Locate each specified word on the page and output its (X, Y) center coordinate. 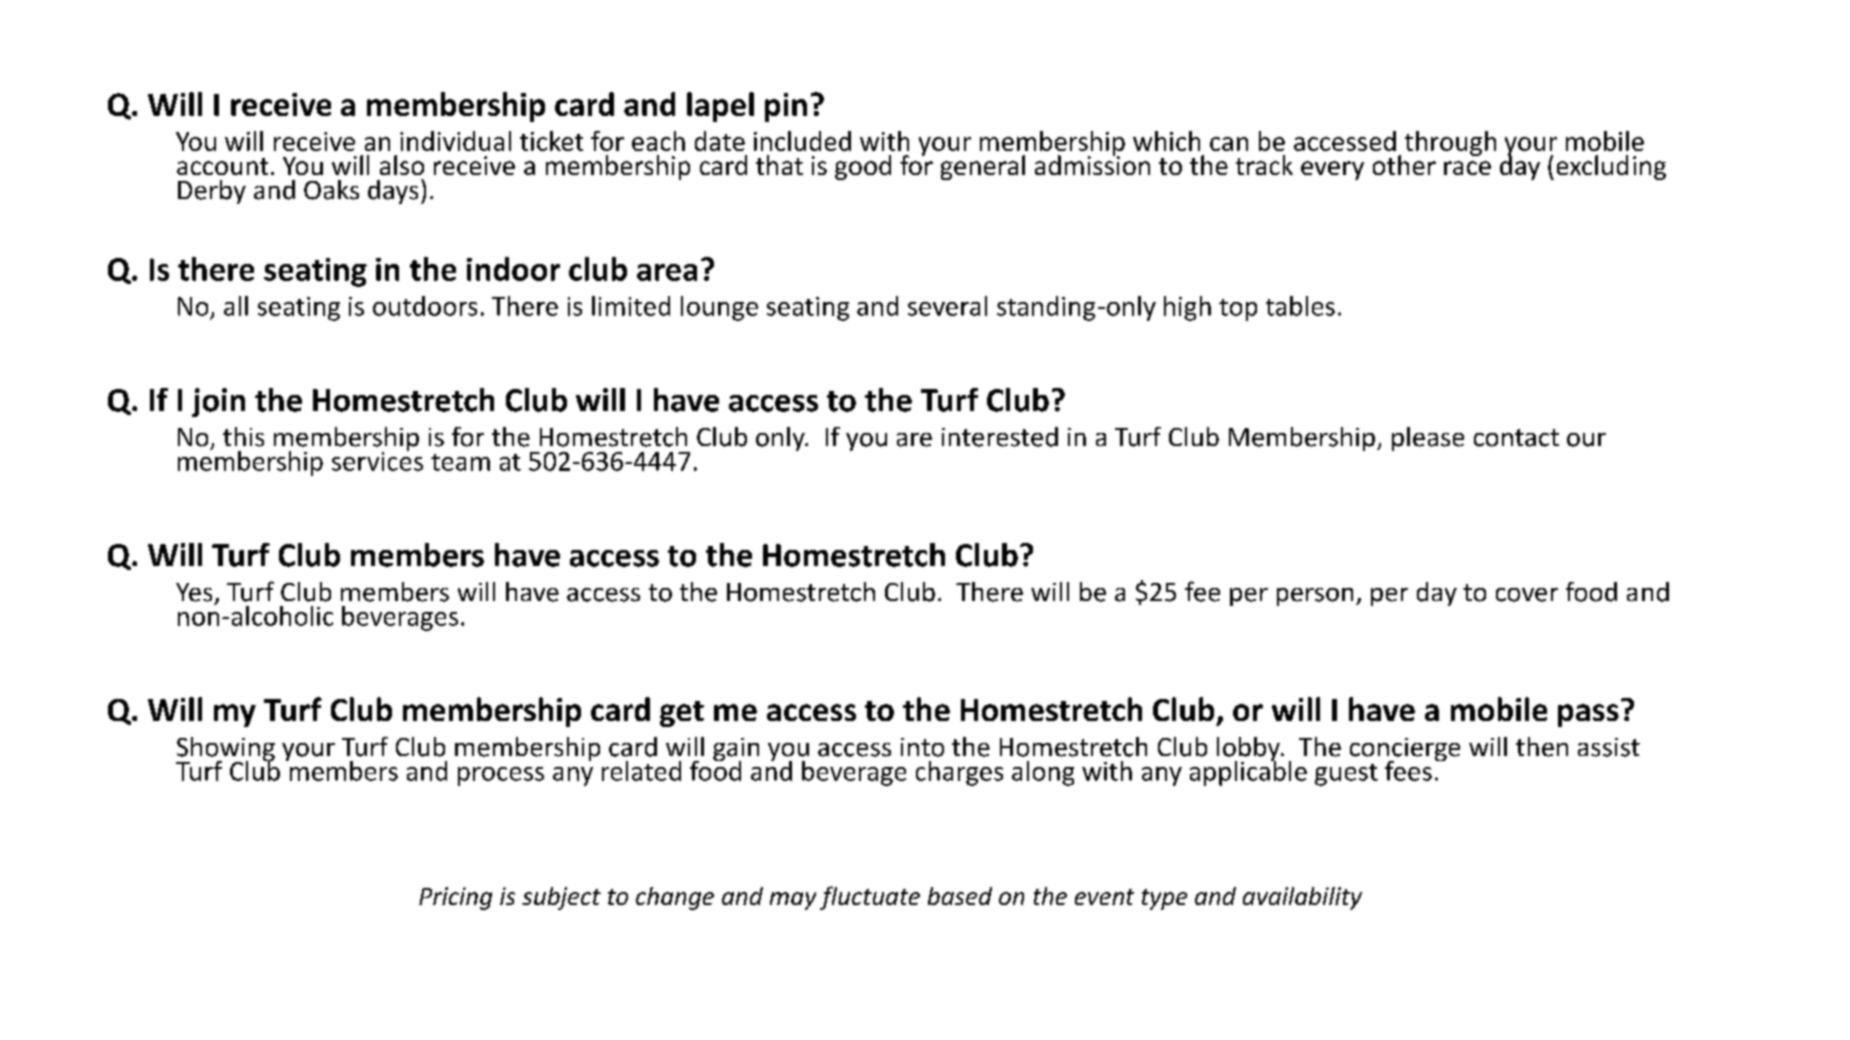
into (922, 747)
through (1450, 143)
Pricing (455, 898)
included (802, 141)
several (947, 306)
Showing (225, 750)
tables (1300, 306)
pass (1588, 715)
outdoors (425, 306)
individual (455, 141)
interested (1000, 437)
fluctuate (870, 898)
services (377, 460)
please (1428, 439)
